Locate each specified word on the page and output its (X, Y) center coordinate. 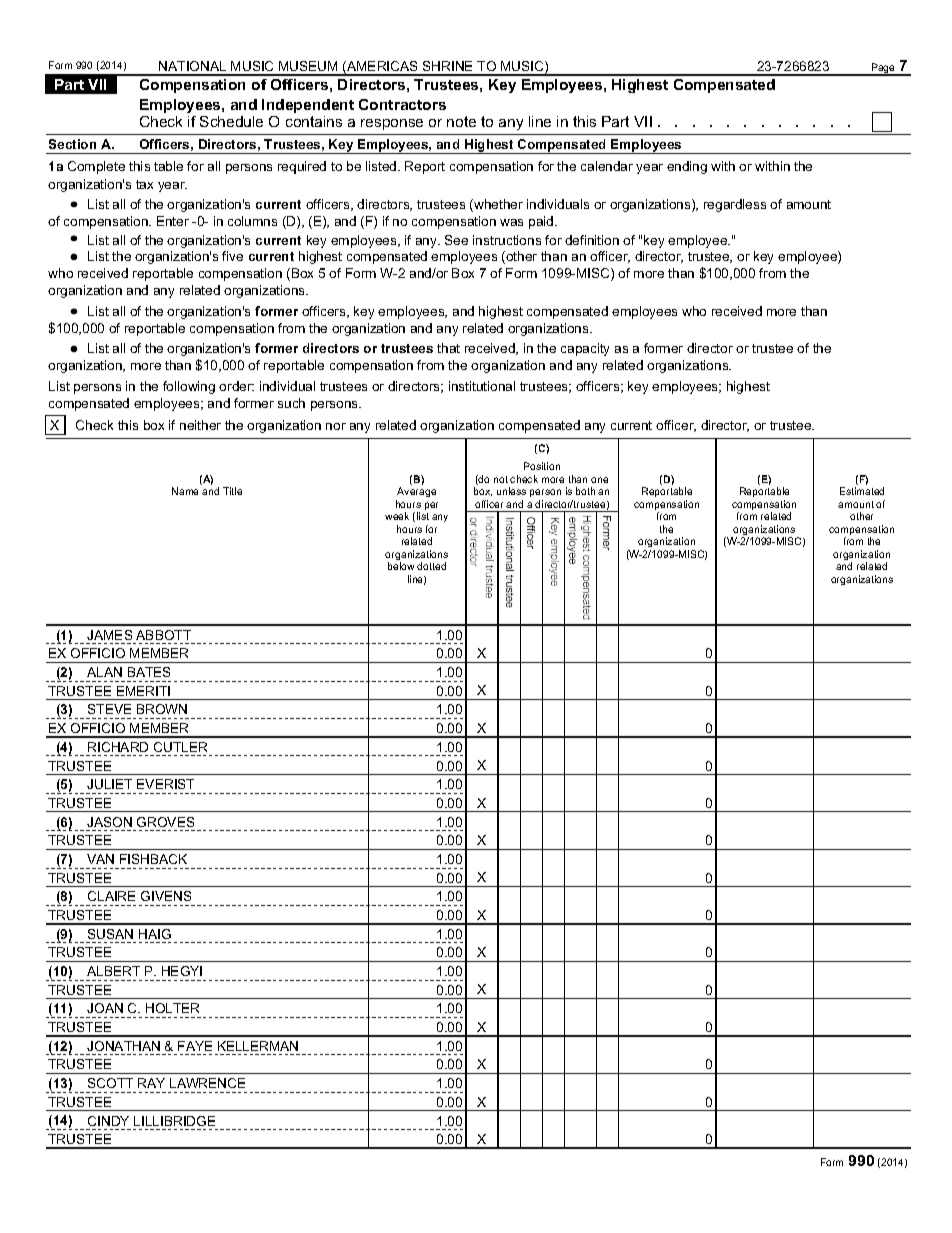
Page (883, 69)
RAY (151, 1083)
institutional (482, 386)
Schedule (231, 121)
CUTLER (180, 747)
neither (200, 425)
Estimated (862, 491)
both (585, 491)
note (461, 121)
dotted (431, 566)
